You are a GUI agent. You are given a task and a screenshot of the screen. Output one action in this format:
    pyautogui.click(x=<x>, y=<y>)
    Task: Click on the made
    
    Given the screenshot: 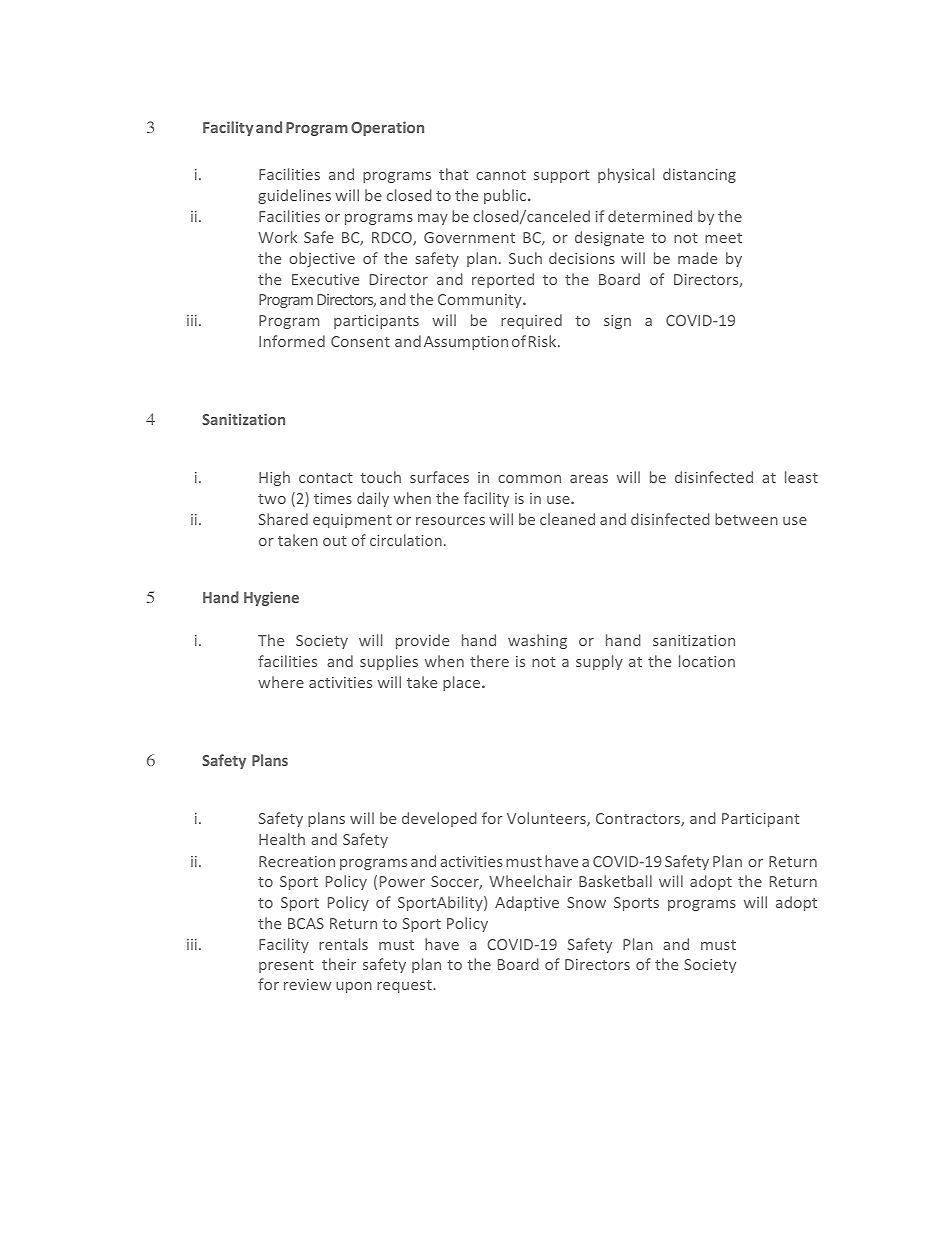 What is the action you would take?
    pyautogui.click(x=697, y=258)
